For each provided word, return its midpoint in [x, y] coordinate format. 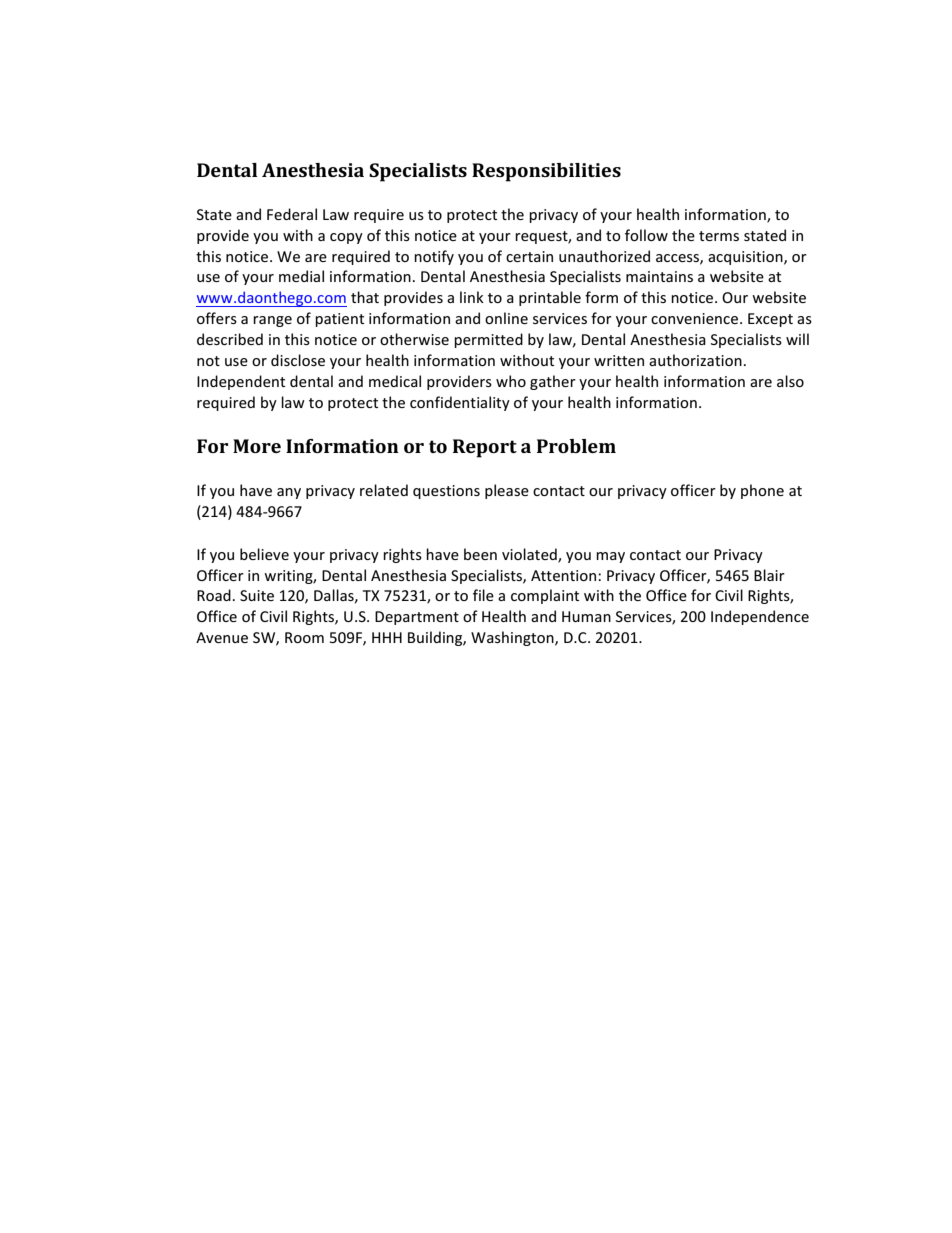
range [272, 321]
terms [719, 236]
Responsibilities [546, 172]
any [289, 493]
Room [304, 637]
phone [762, 491]
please [507, 491]
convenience [696, 318]
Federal [292, 214]
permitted [488, 340]
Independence [760, 617]
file [483, 595]
